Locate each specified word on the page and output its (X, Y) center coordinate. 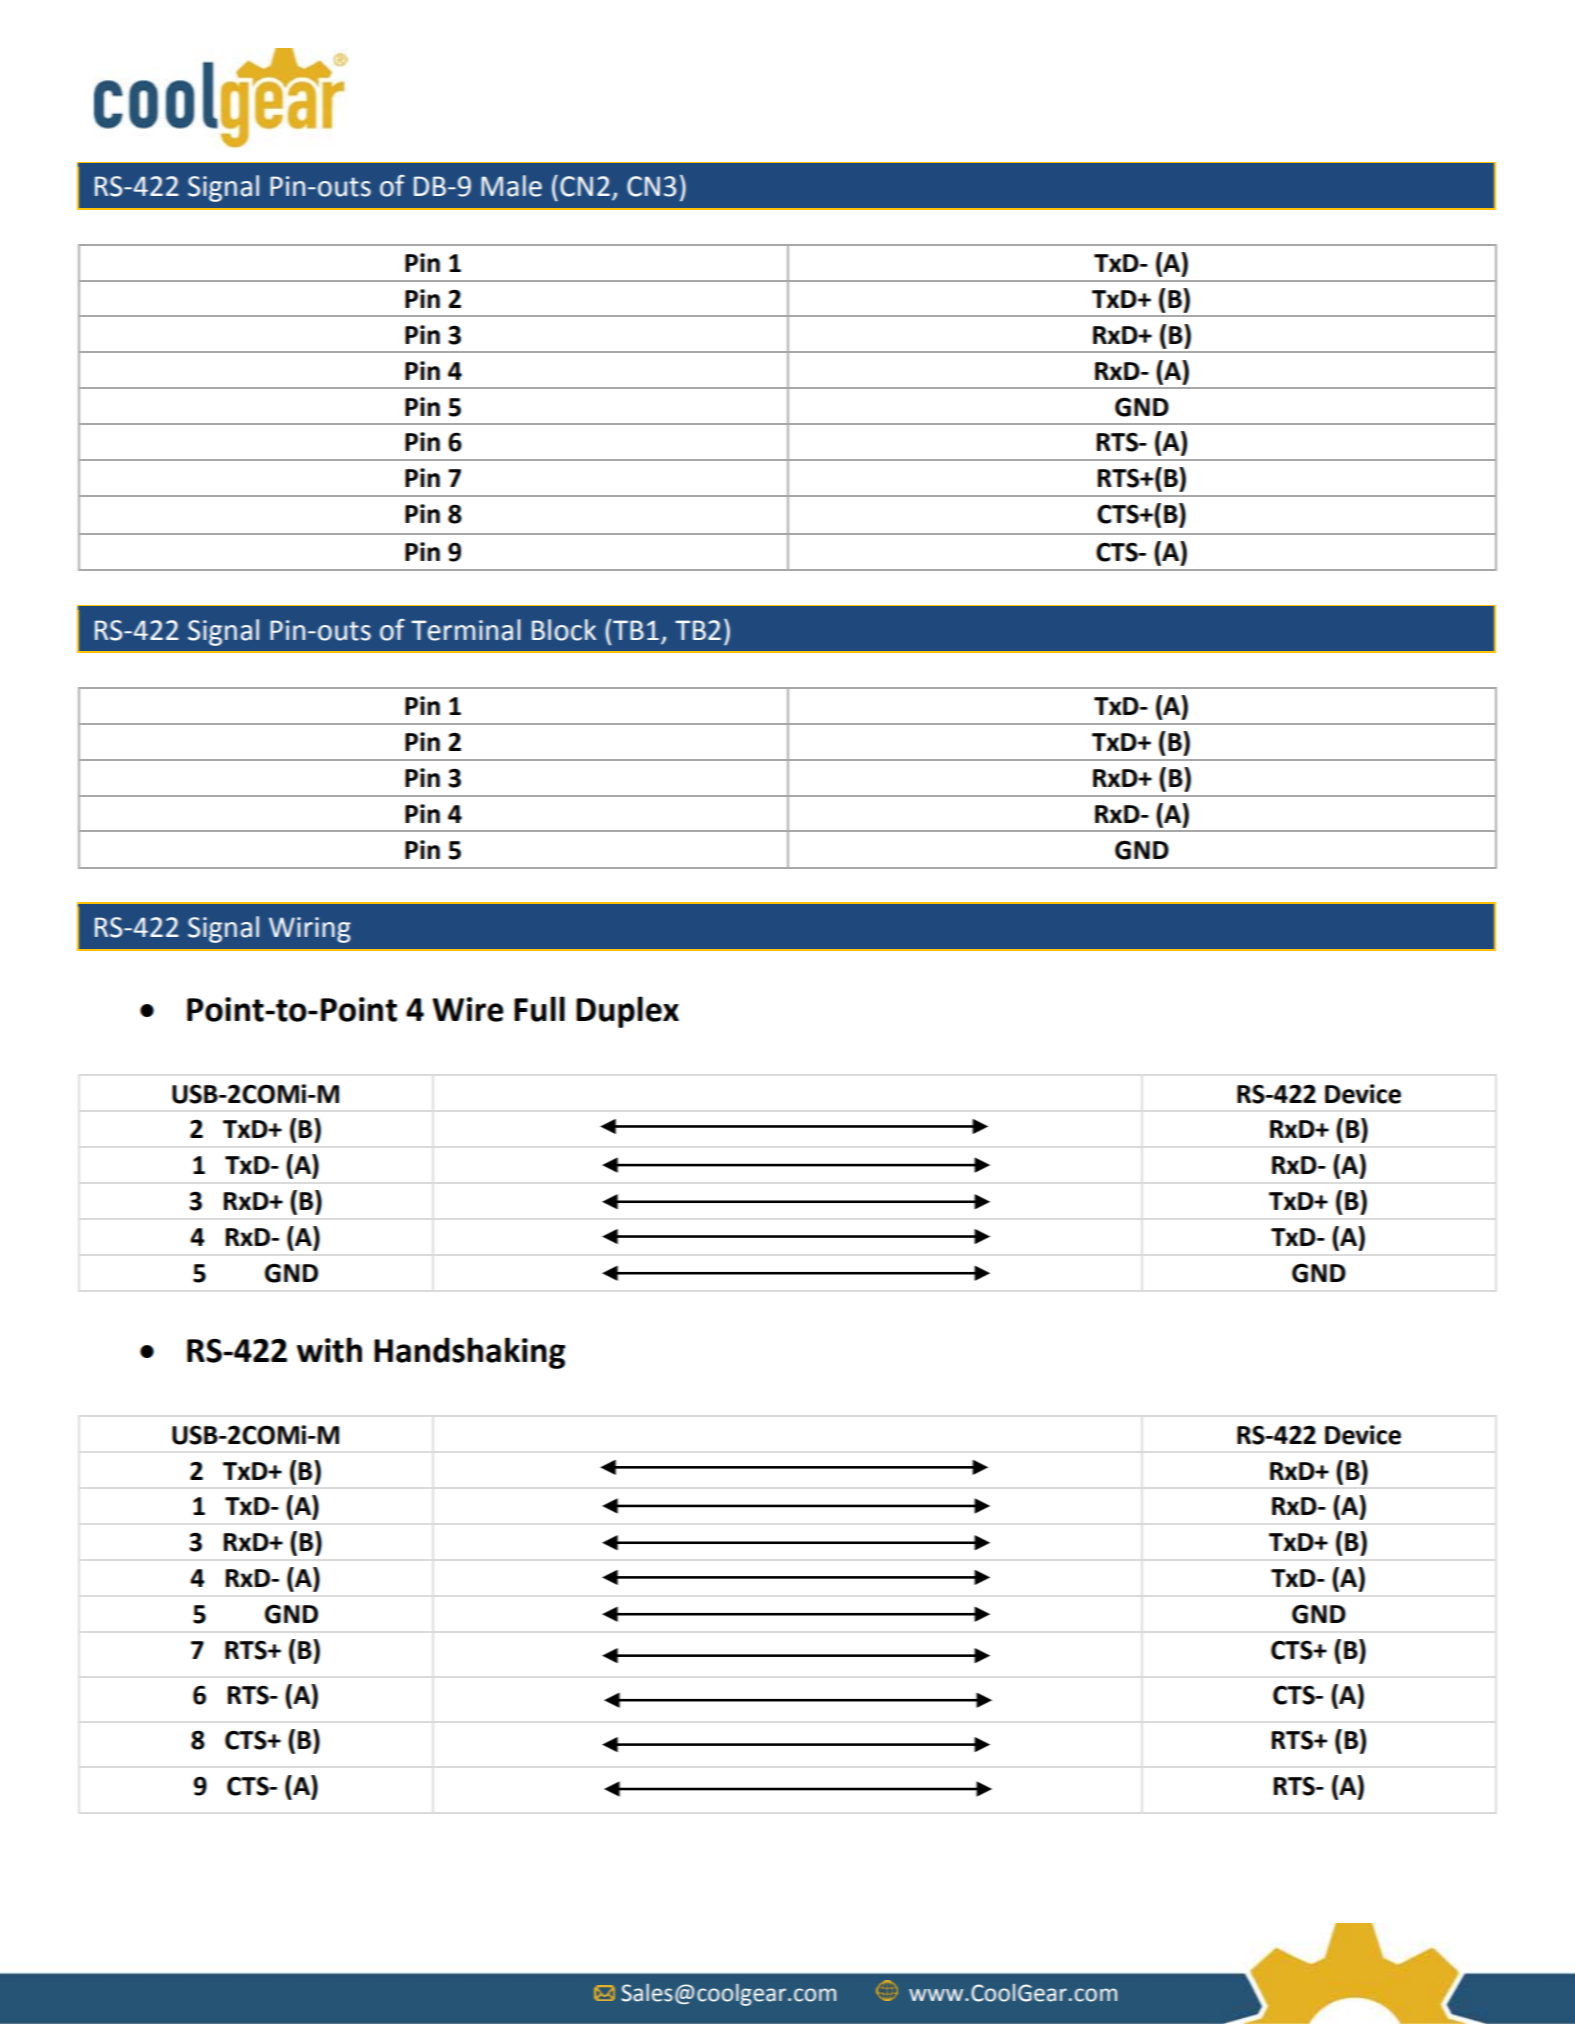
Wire (468, 1009)
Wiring (310, 930)
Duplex (627, 1012)
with (329, 1350)
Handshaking (469, 1353)
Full (539, 1009)
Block (564, 630)
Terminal (465, 630)
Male (511, 186)
